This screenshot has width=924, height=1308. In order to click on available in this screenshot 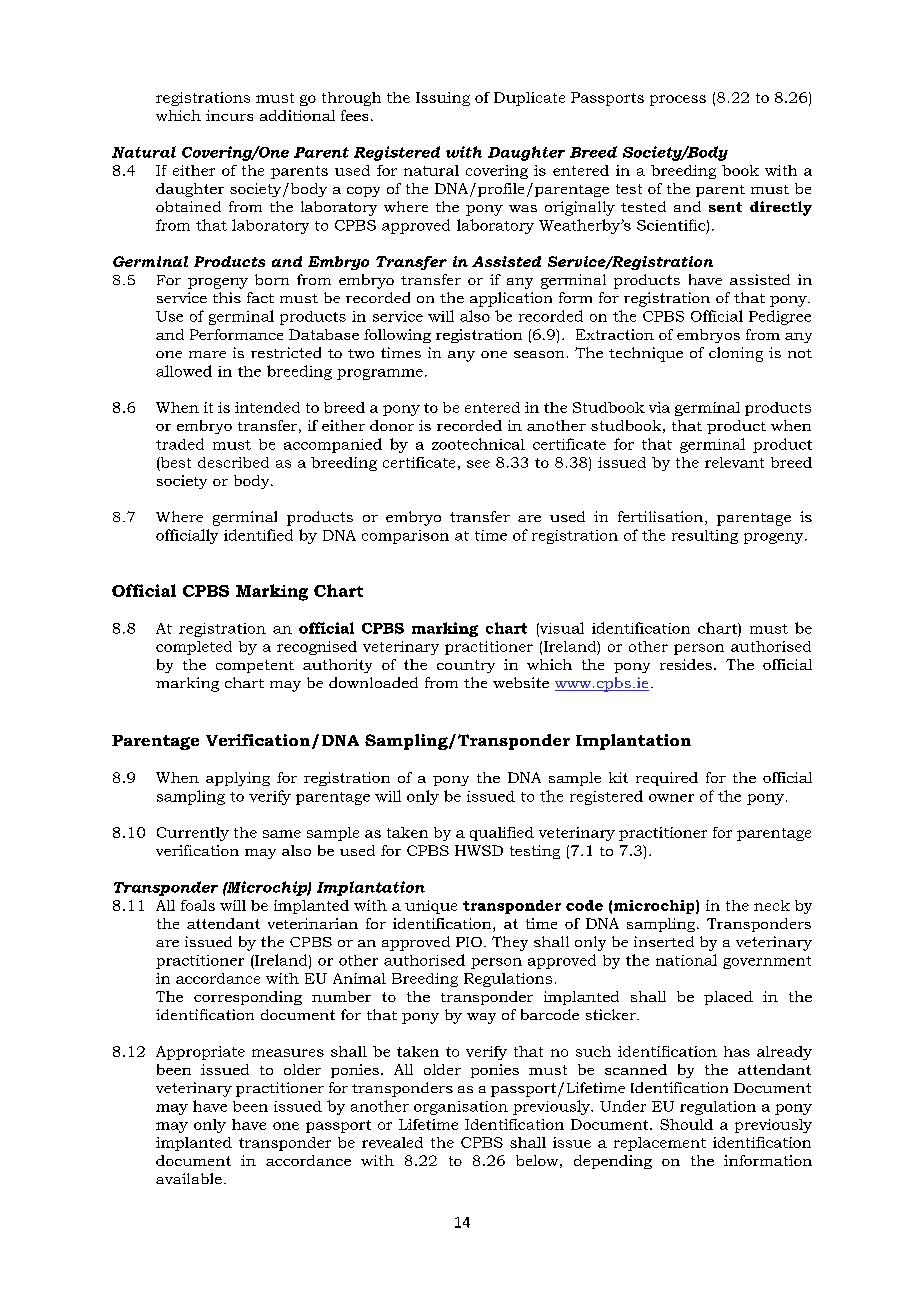, I will do `click(189, 1178)`.
